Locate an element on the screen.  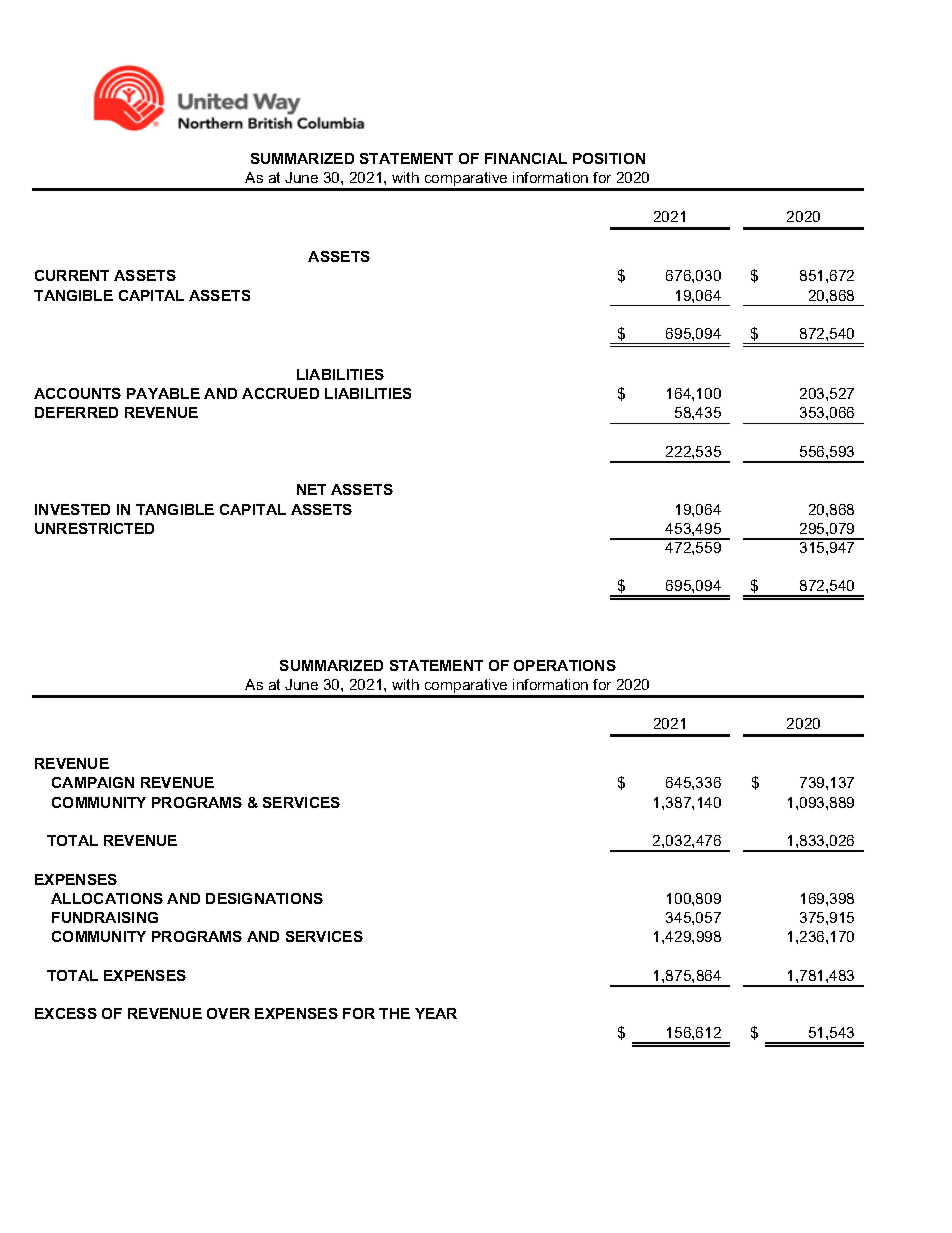
CAMPAIGN is located at coordinates (93, 782).
